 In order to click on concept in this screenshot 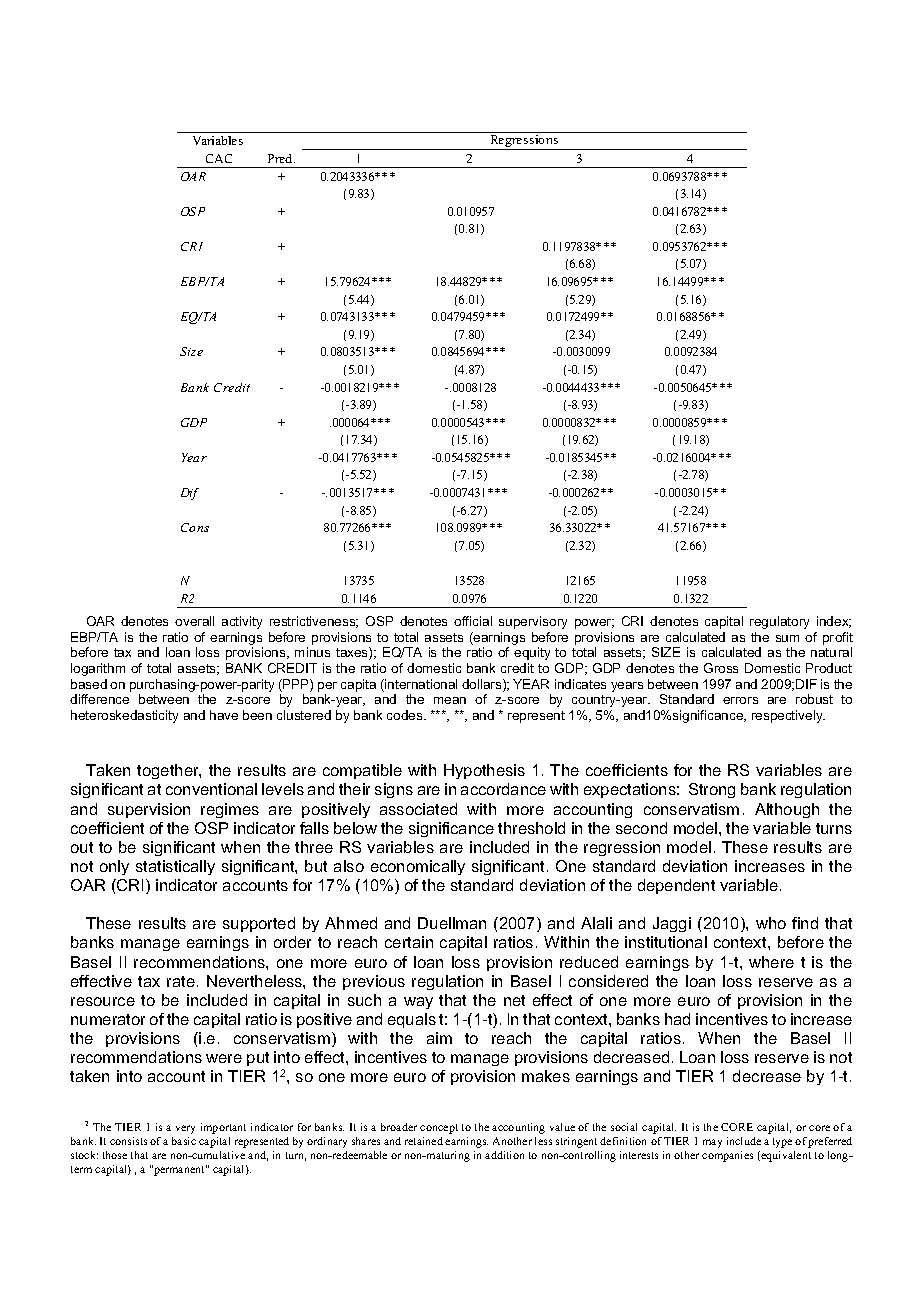, I will do `click(439, 1129)`.
